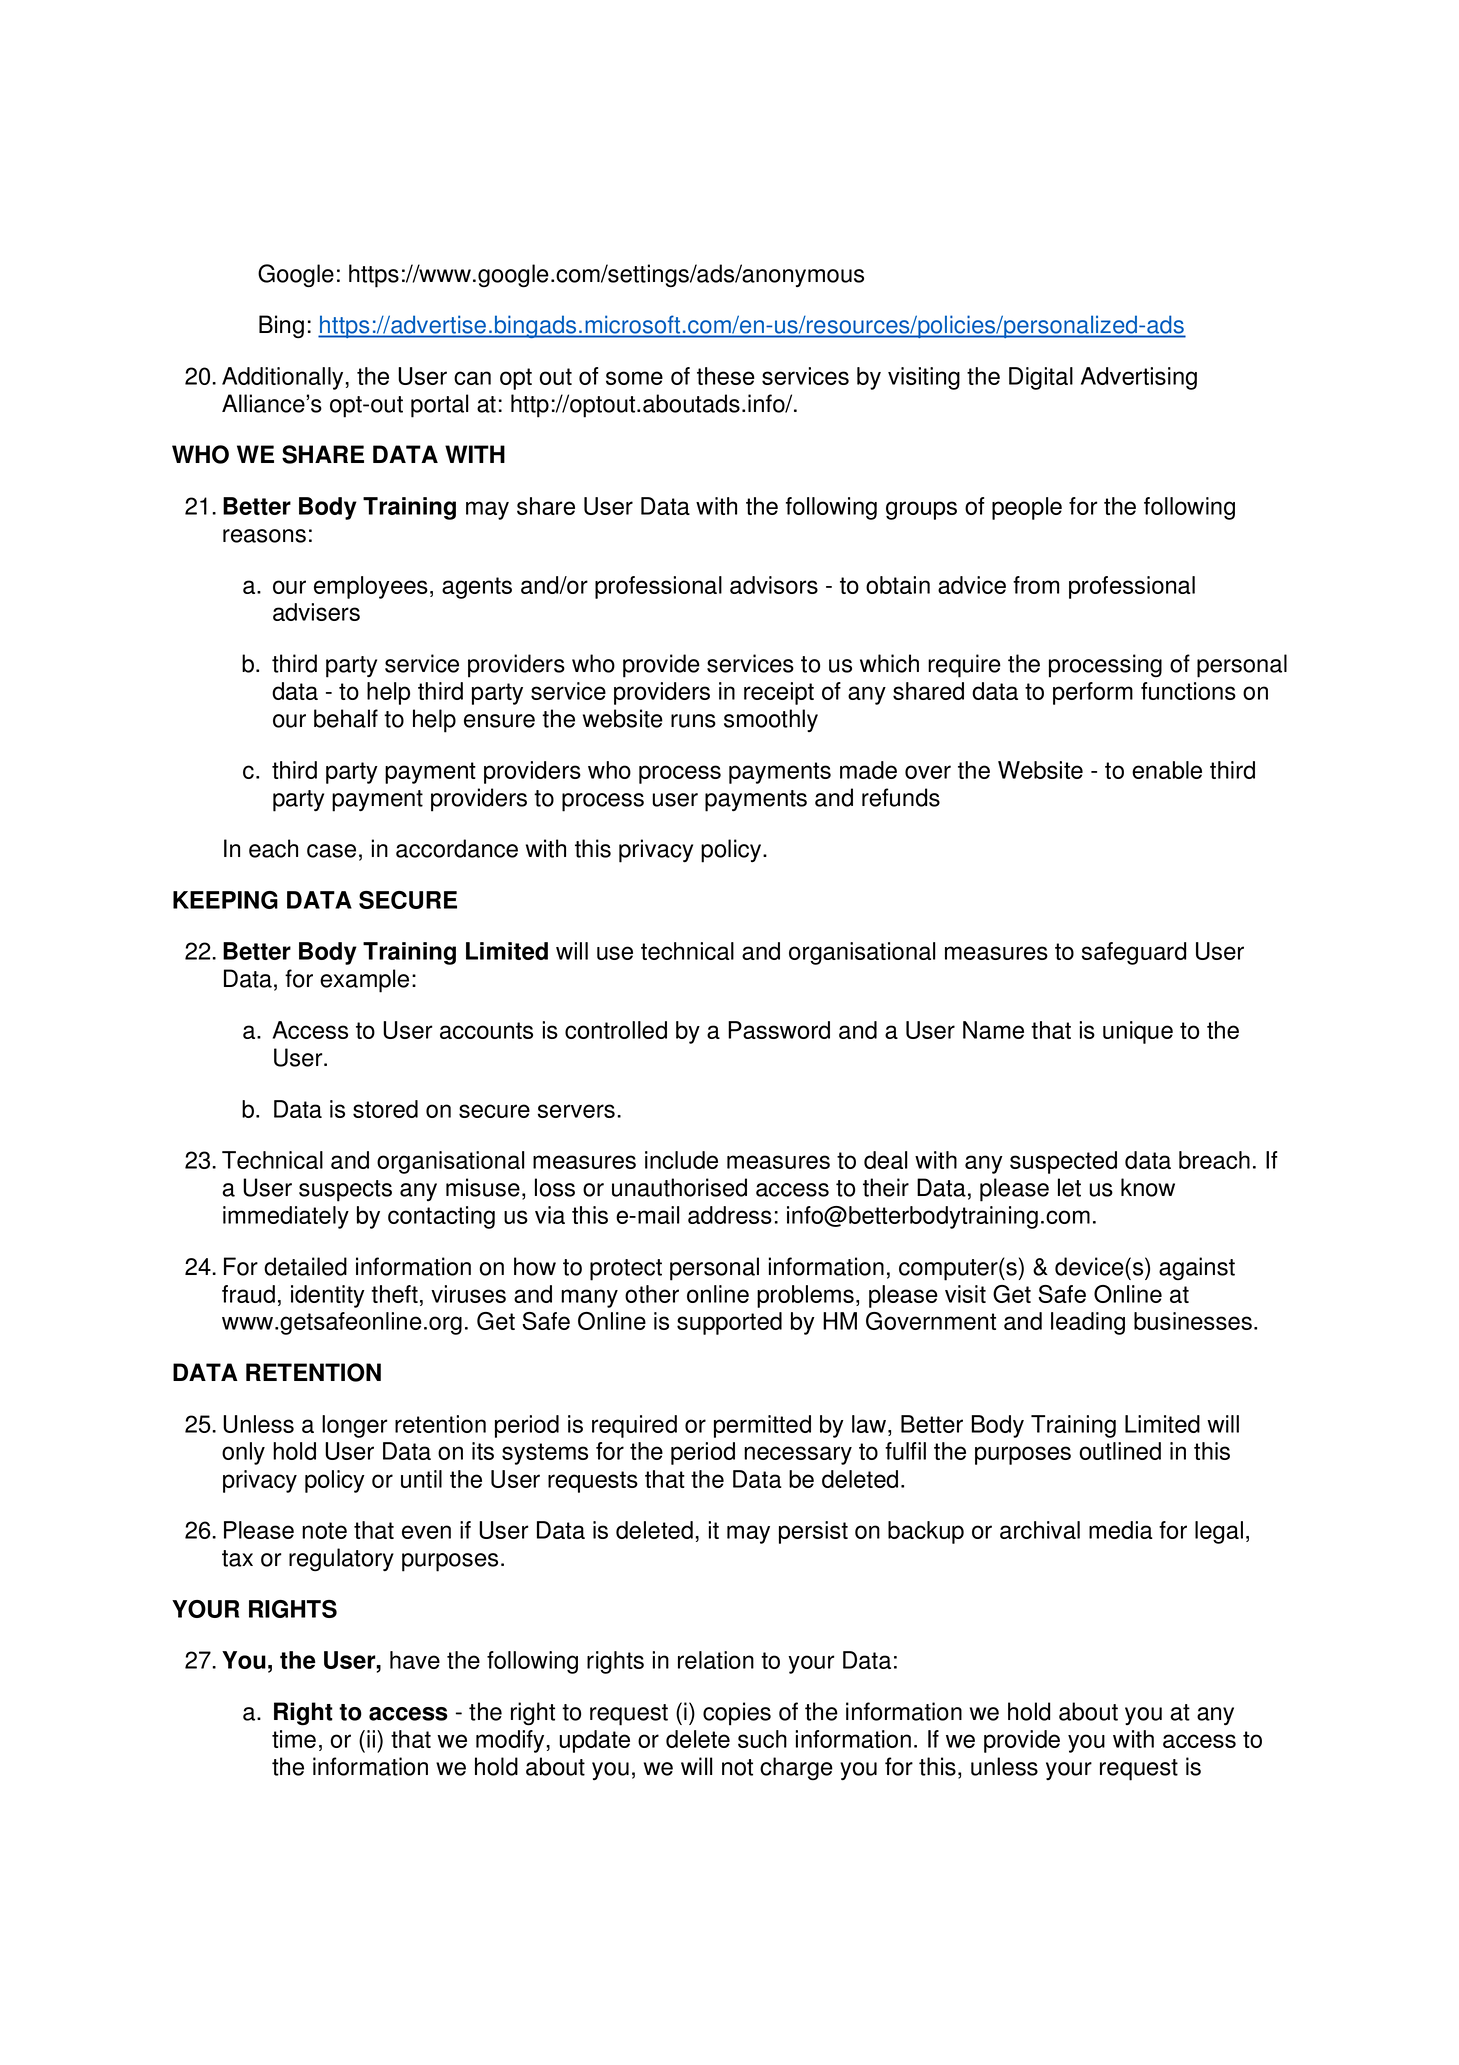 This document has width=1459, height=2065. Describe the element at coordinates (1167, 770) in the document. I see `enable` at that location.
